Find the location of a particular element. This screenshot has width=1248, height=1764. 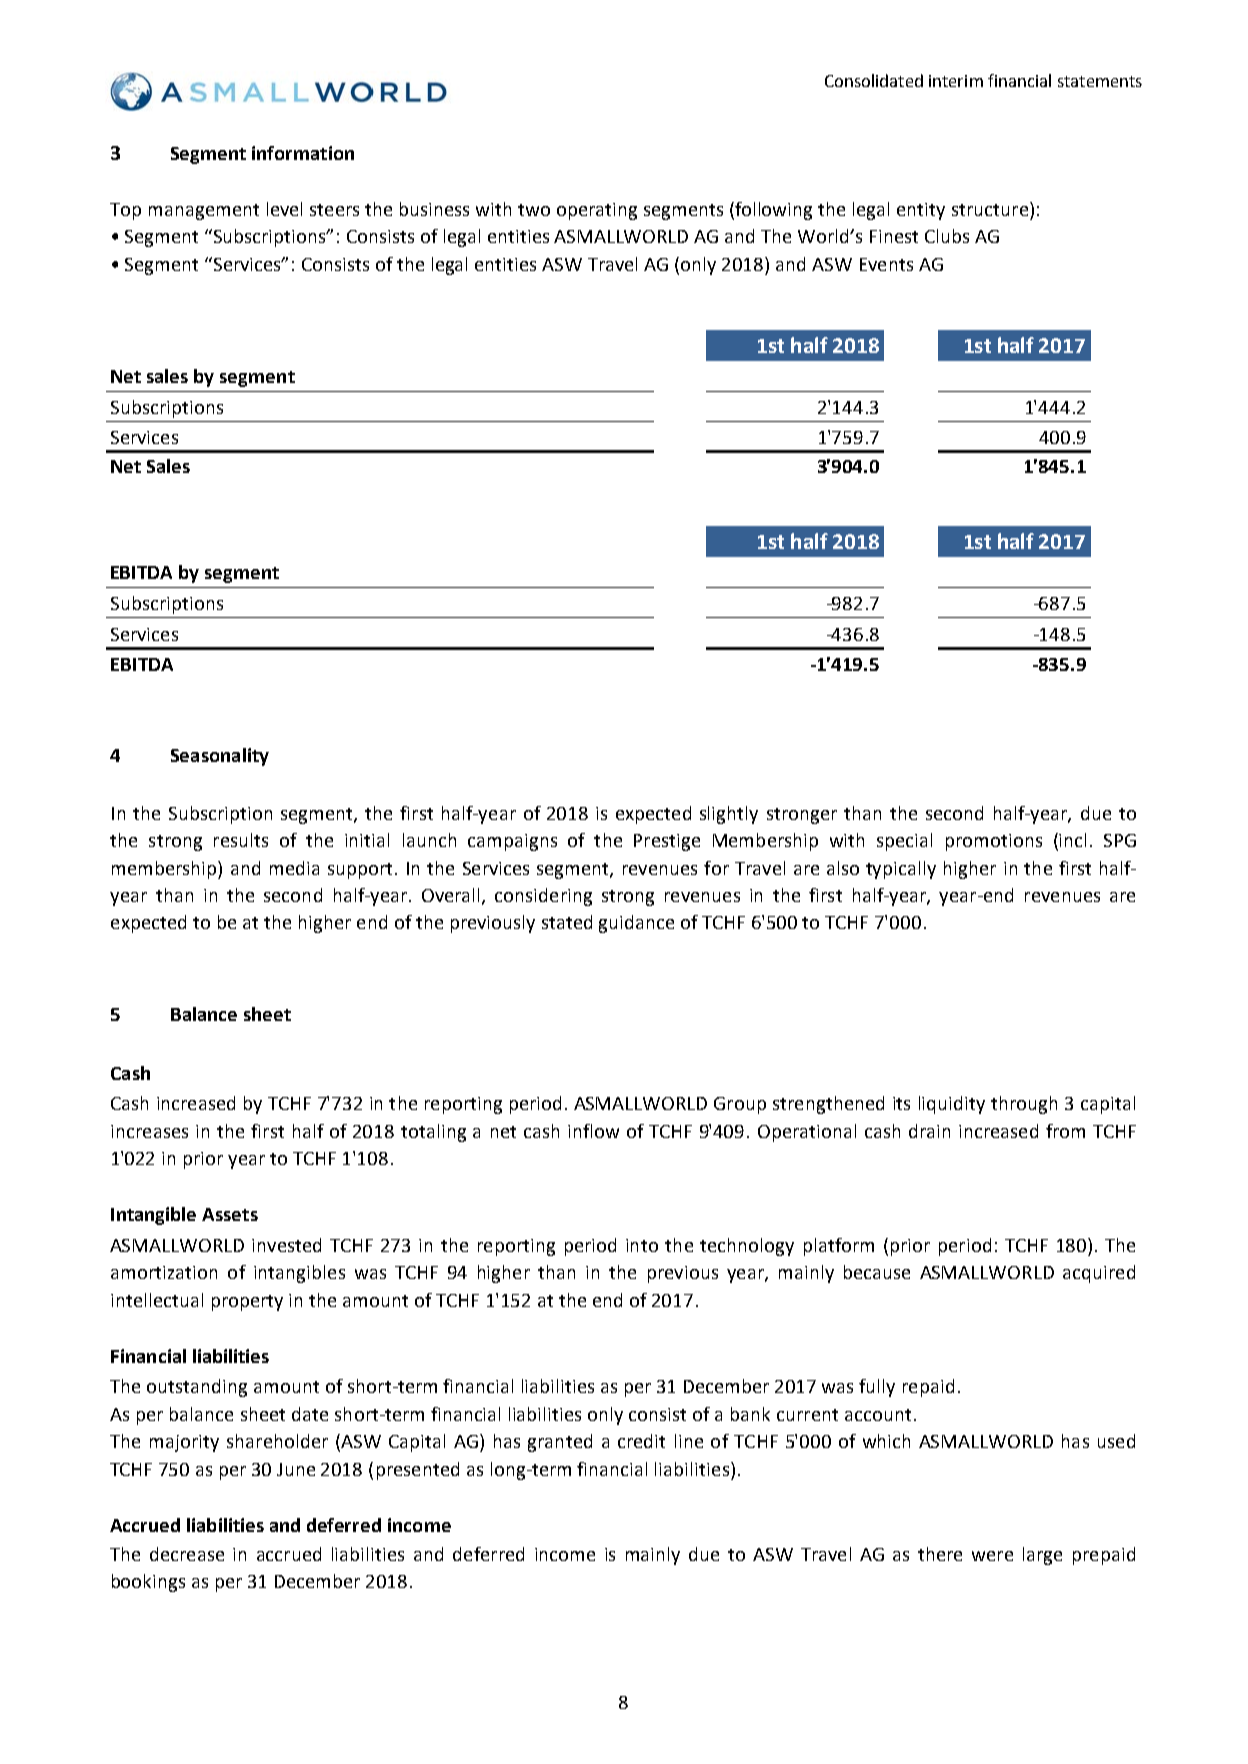

into is located at coordinates (642, 1245).
